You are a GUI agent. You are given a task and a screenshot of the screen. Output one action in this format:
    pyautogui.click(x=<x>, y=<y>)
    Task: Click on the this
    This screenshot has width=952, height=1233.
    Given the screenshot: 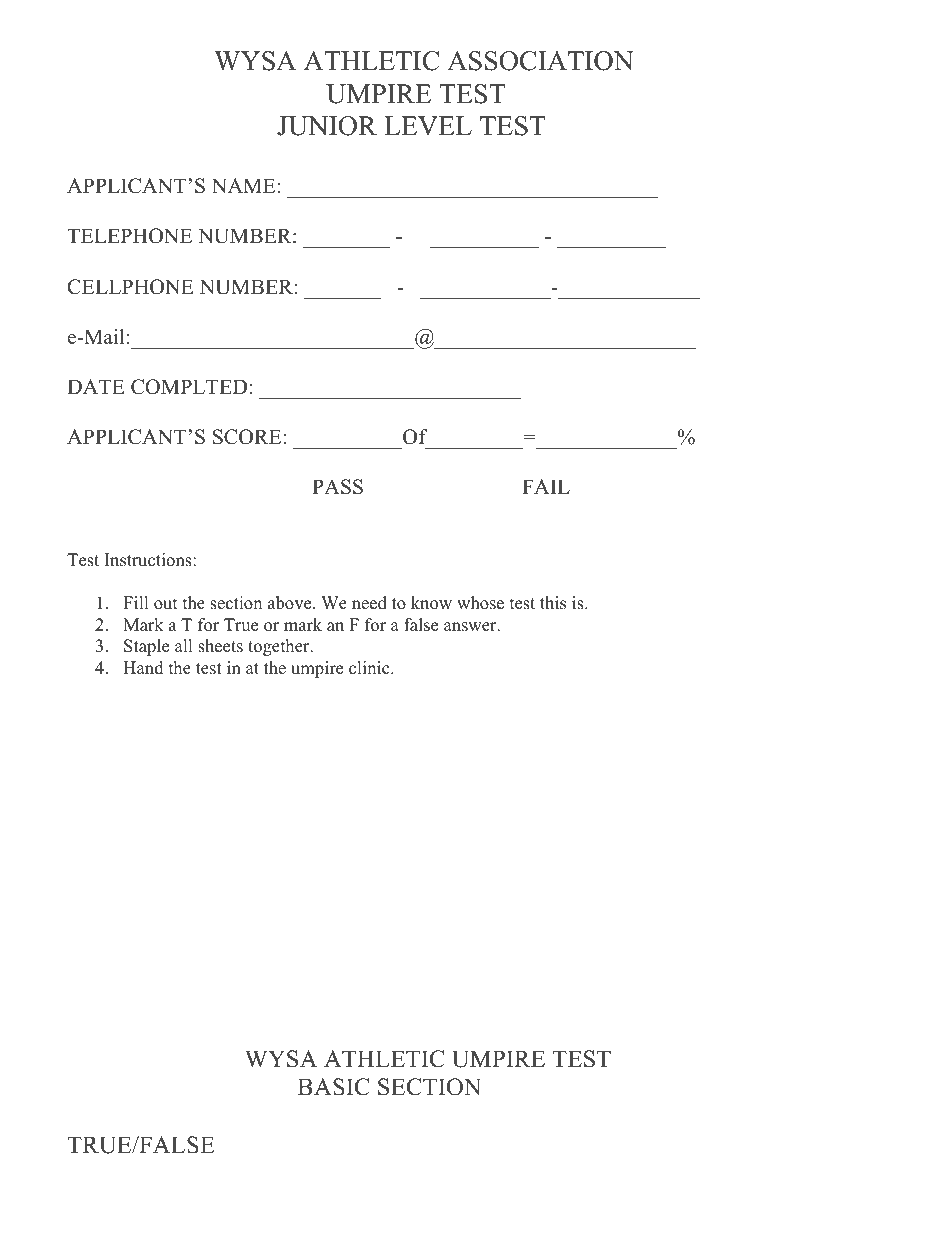 What is the action you would take?
    pyautogui.click(x=553, y=603)
